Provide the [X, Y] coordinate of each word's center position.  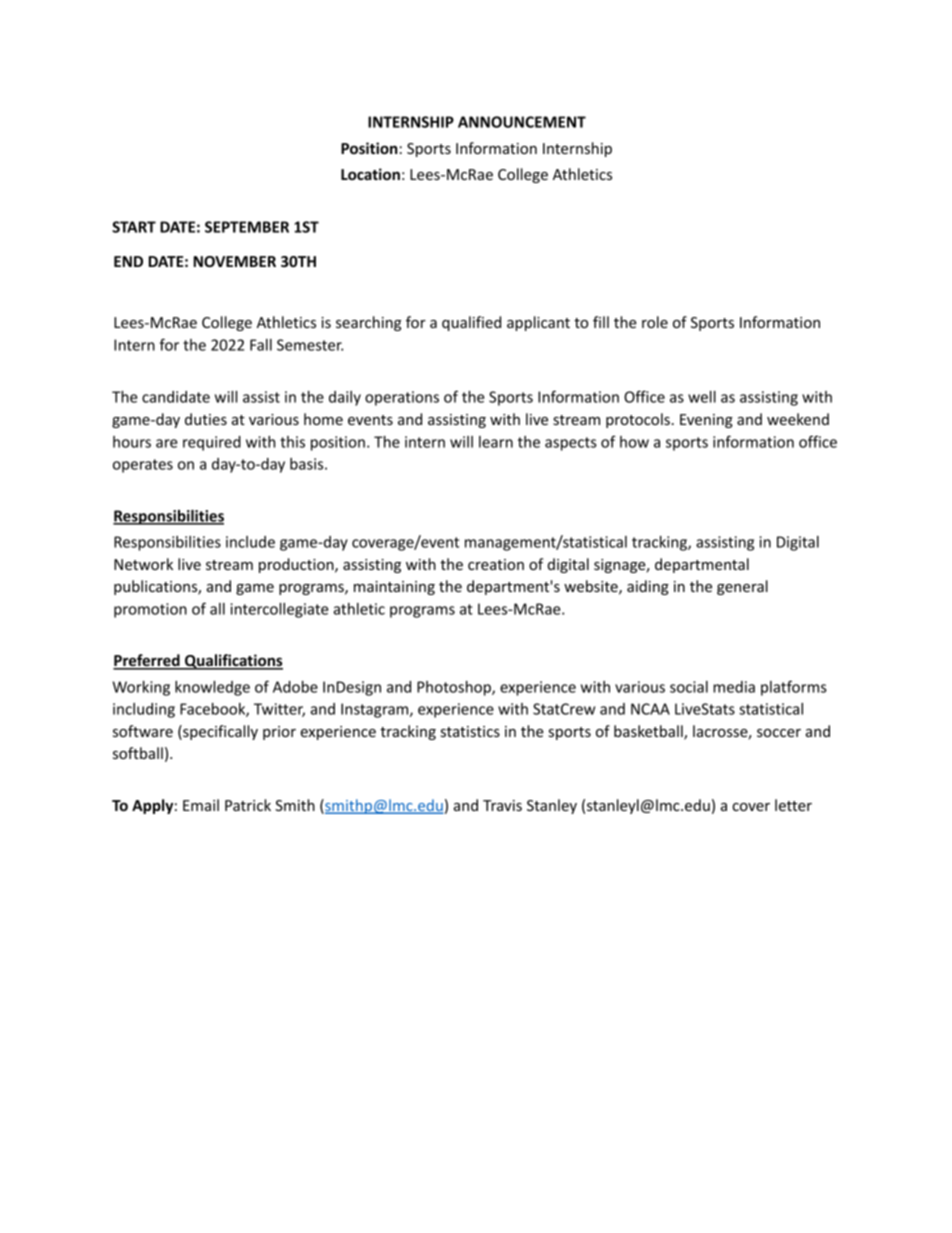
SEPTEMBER [247, 227]
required [212, 443]
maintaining [394, 588]
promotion [150, 610]
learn [496, 442]
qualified [471, 323]
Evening [706, 421]
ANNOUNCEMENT [522, 122]
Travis [502, 805]
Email [201, 805]
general [742, 587]
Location [370, 174]
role [655, 322]
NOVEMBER [235, 261]
